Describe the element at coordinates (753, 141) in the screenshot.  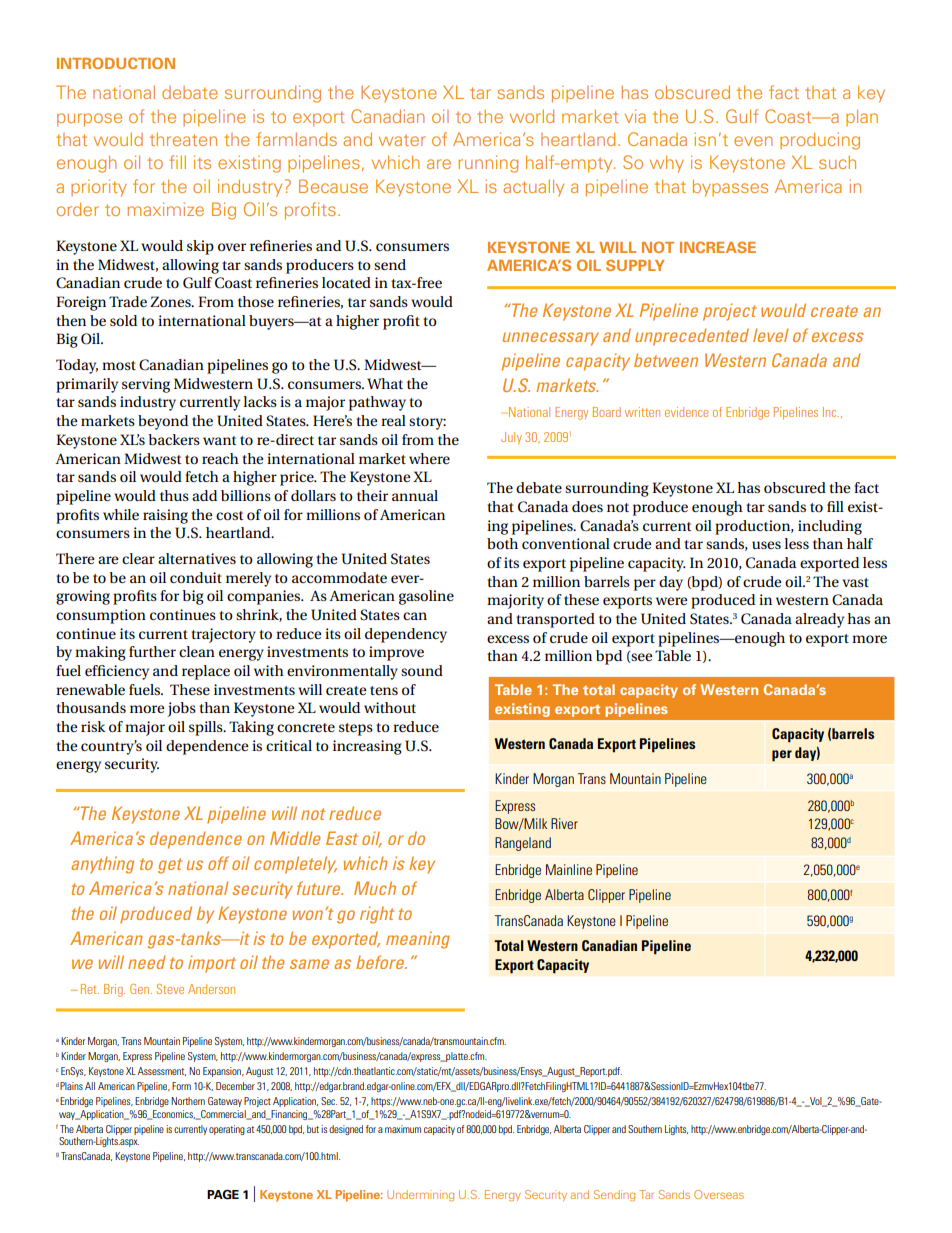
I see `even` at that location.
